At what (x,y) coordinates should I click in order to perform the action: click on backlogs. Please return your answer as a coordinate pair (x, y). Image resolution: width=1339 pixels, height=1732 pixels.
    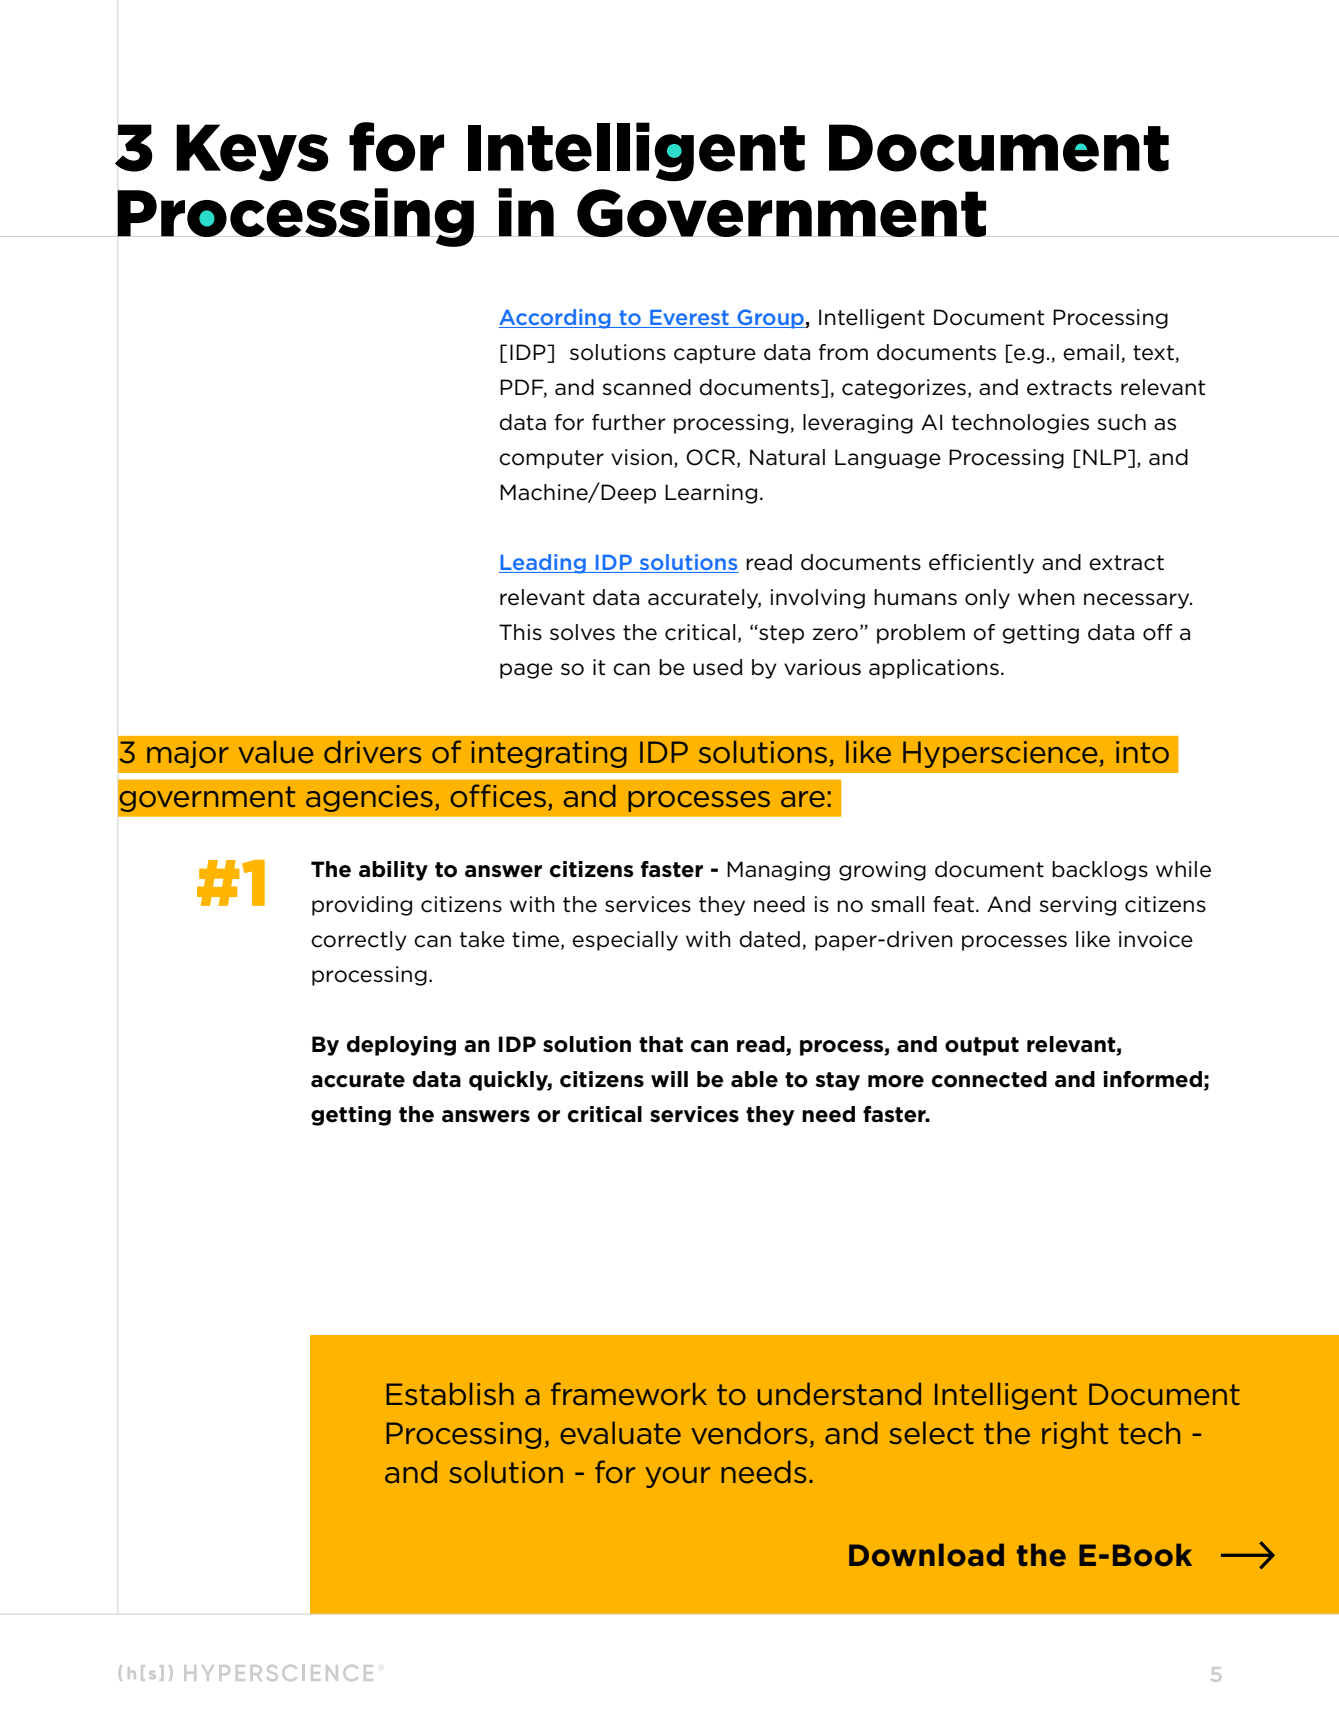
    Looking at the image, I should click on (1100, 871).
